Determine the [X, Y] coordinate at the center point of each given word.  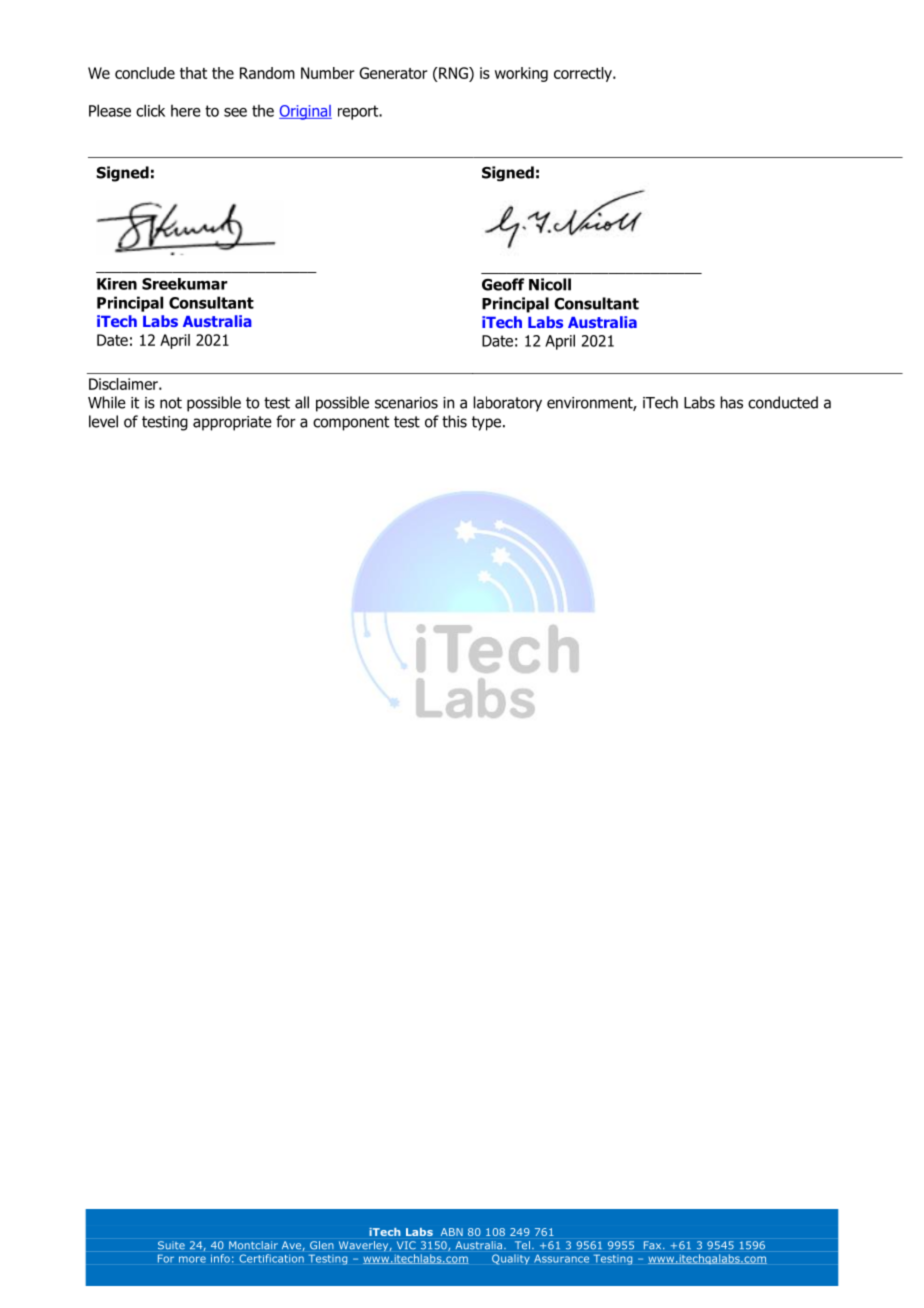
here [186, 111]
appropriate [232, 423]
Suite [171, 1245]
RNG [453, 74]
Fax [654, 1245]
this [454, 421]
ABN [452, 1232]
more [192, 1259]
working [521, 74]
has [731, 402]
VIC [406, 1245]
